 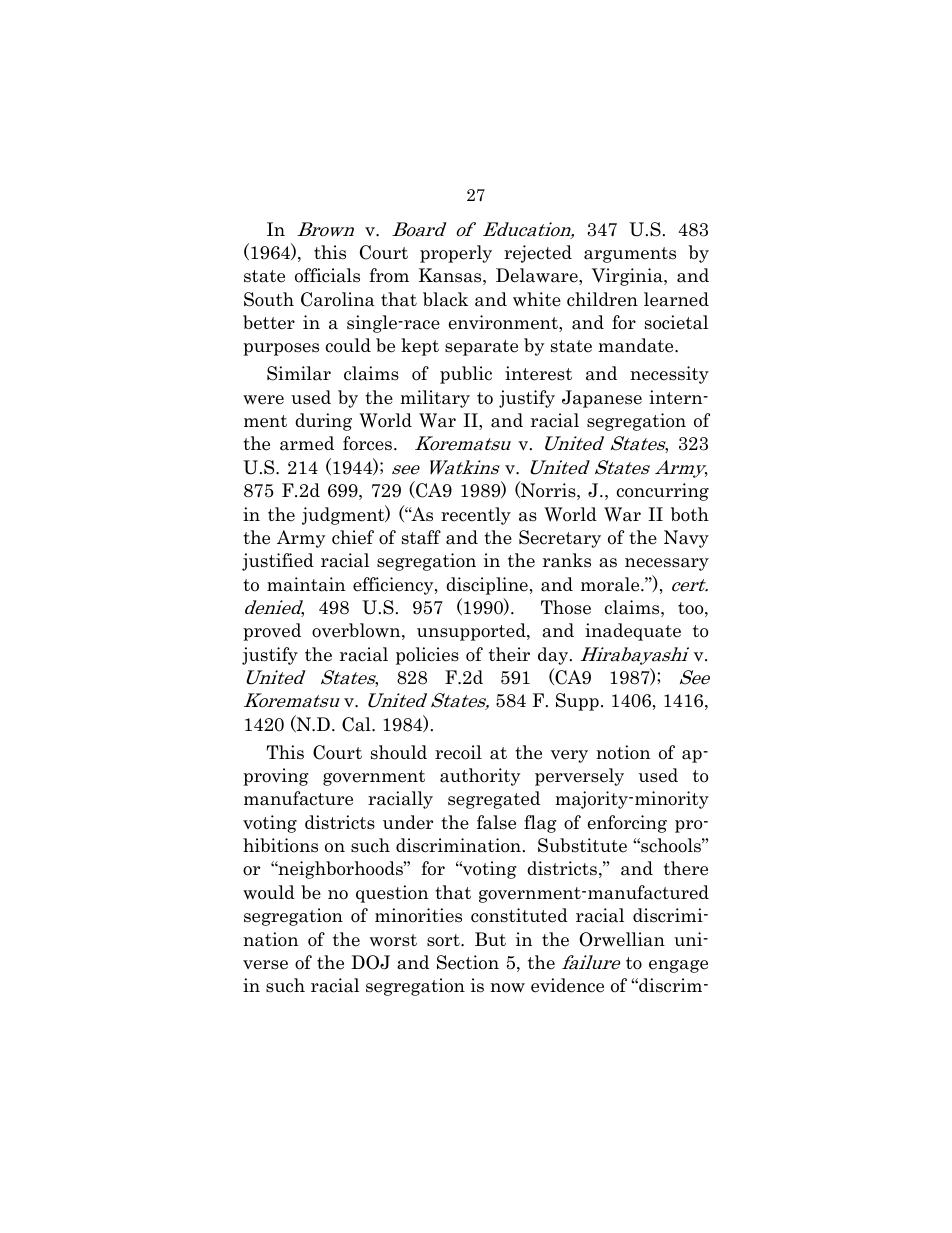 I want to click on concurring, so click(x=663, y=492).
